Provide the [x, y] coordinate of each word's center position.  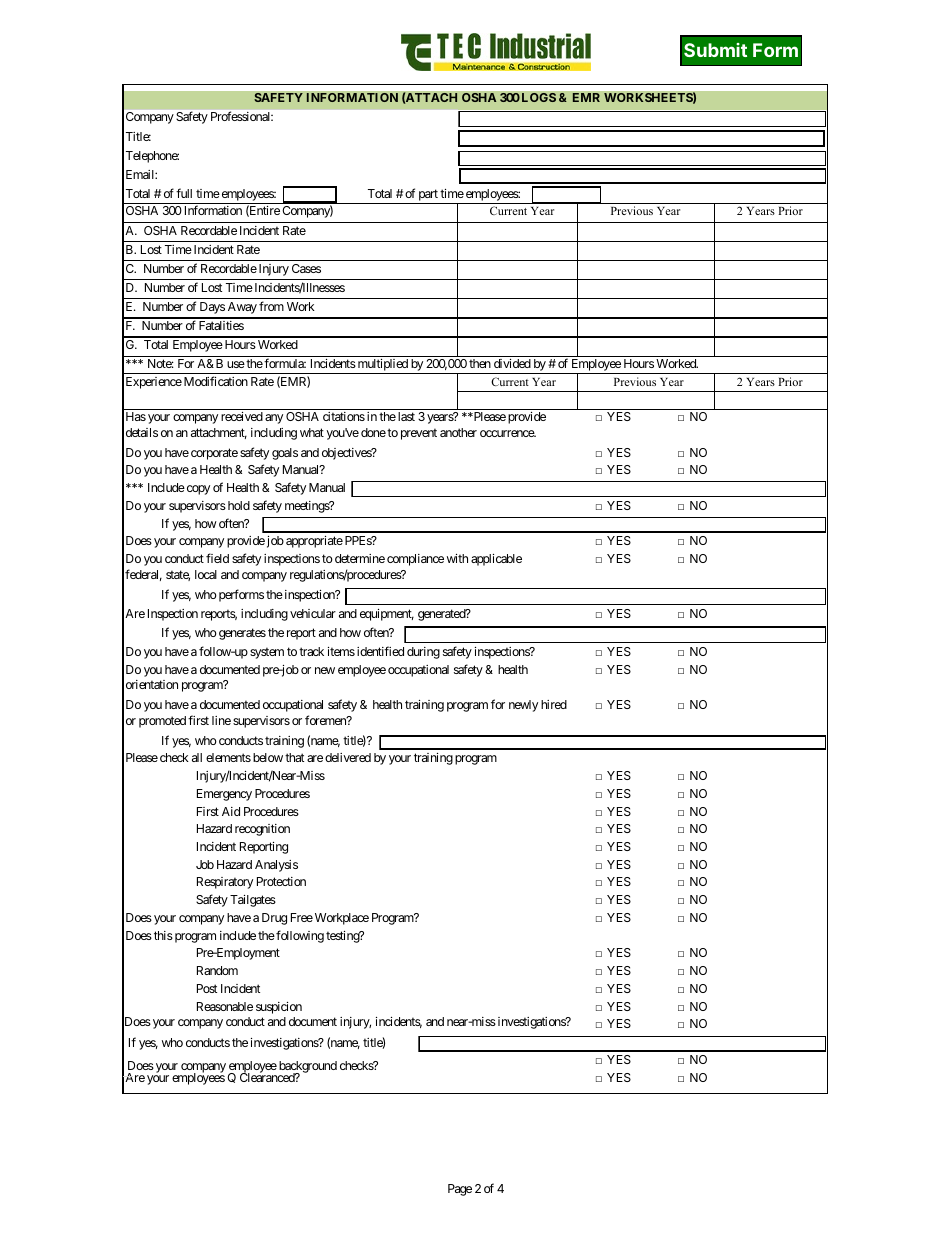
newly [523, 706]
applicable [496, 560]
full [184, 193]
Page [460, 1190]
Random [217, 970]
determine [360, 558]
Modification [216, 381]
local [206, 574]
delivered [348, 757]
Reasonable [225, 1006]
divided [512, 363]
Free [302, 917]
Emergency [224, 795]
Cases [306, 268]
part [428, 195]
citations [344, 416]
